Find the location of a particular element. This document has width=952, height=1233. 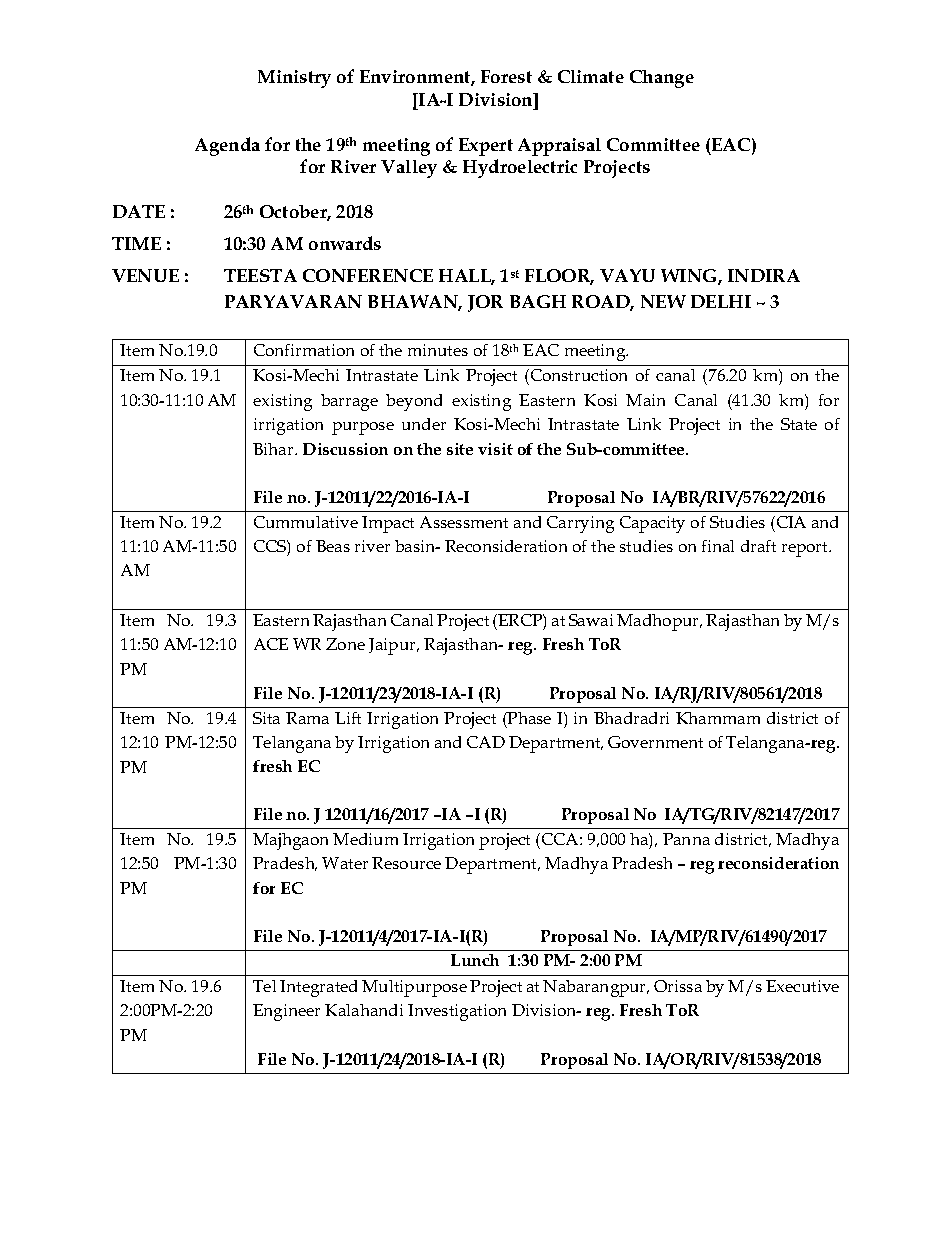

Forest is located at coordinates (506, 76).
